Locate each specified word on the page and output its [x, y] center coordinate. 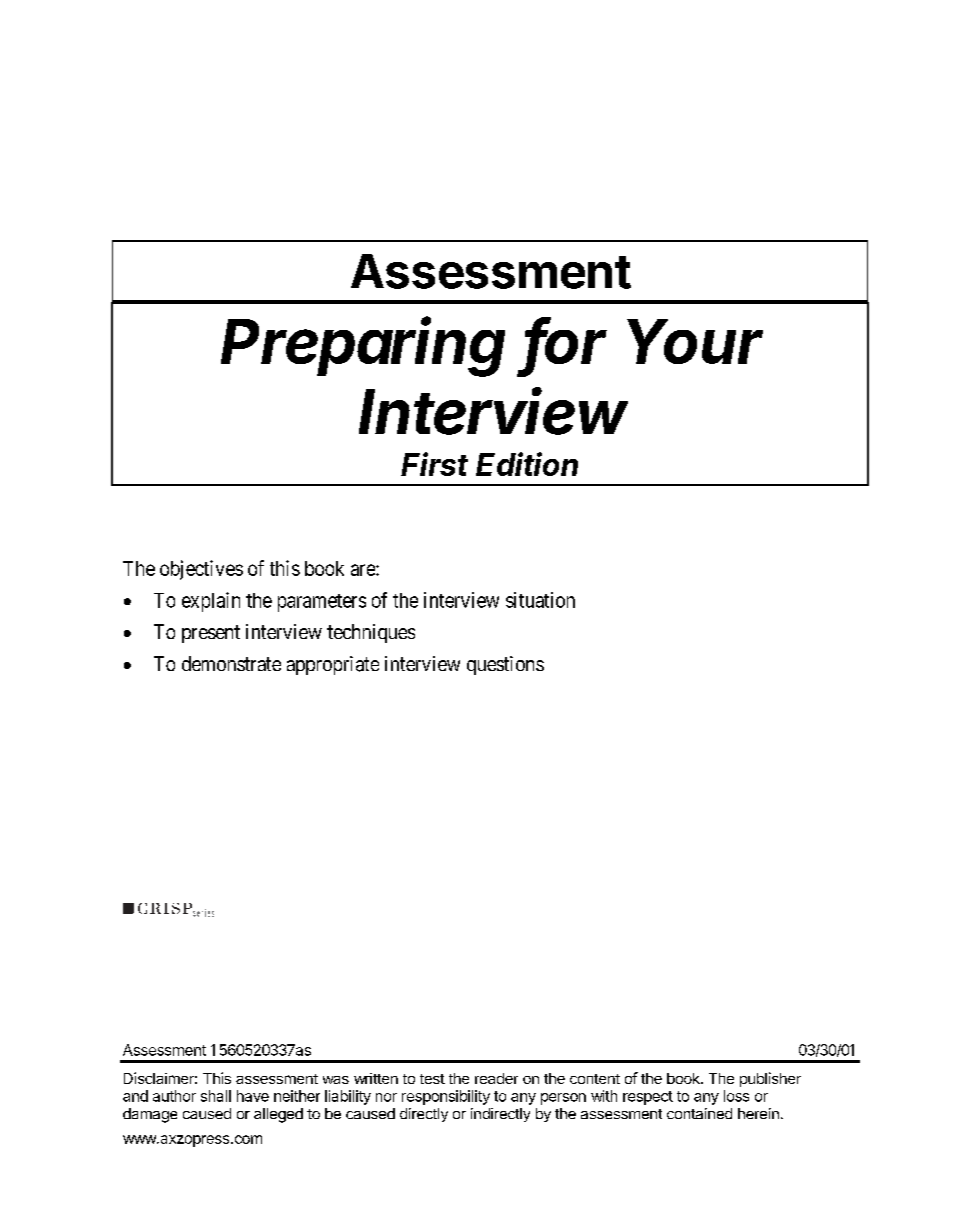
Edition [527, 464]
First [434, 464]
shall [216, 1096]
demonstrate [231, 663]
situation [540, 600]
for [566, 342]
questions [505, 665]
